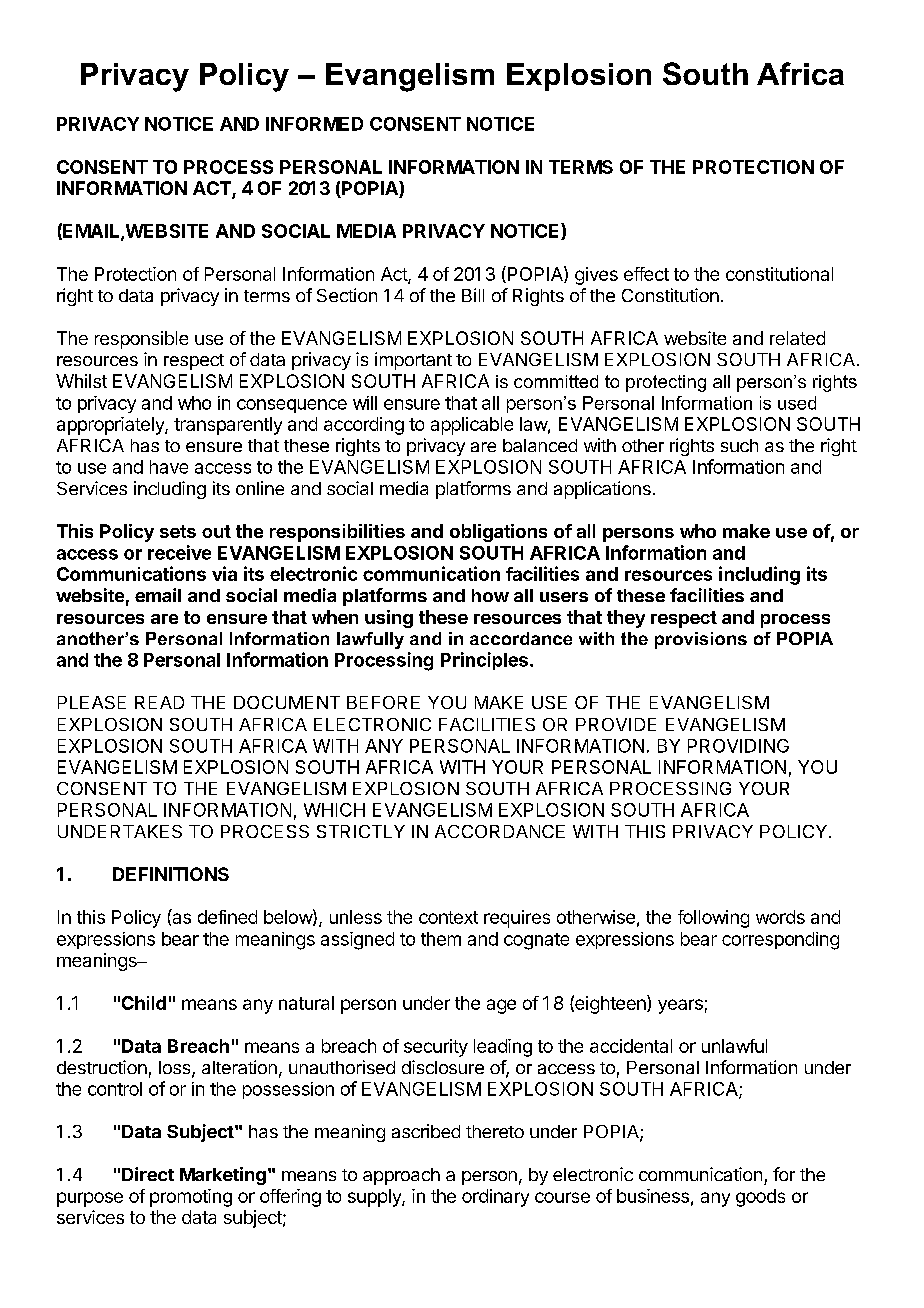  I want to click on Bill, so click(473, 295).
